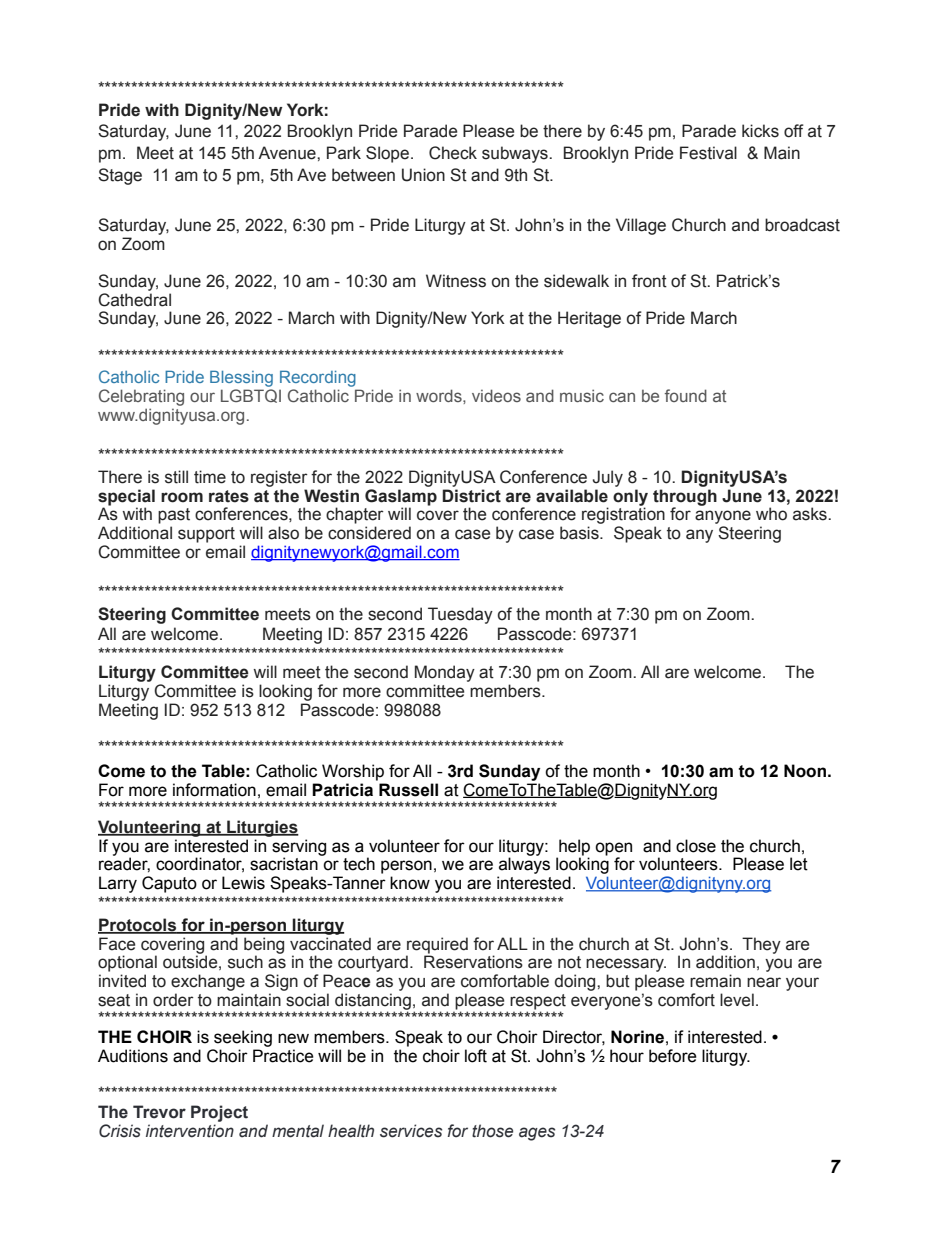 Image resolution: width=952 pixels, height=1233 pixels. Describe the element at coordinates (673, 1056) in the screenshot. I see `before` at that location.
